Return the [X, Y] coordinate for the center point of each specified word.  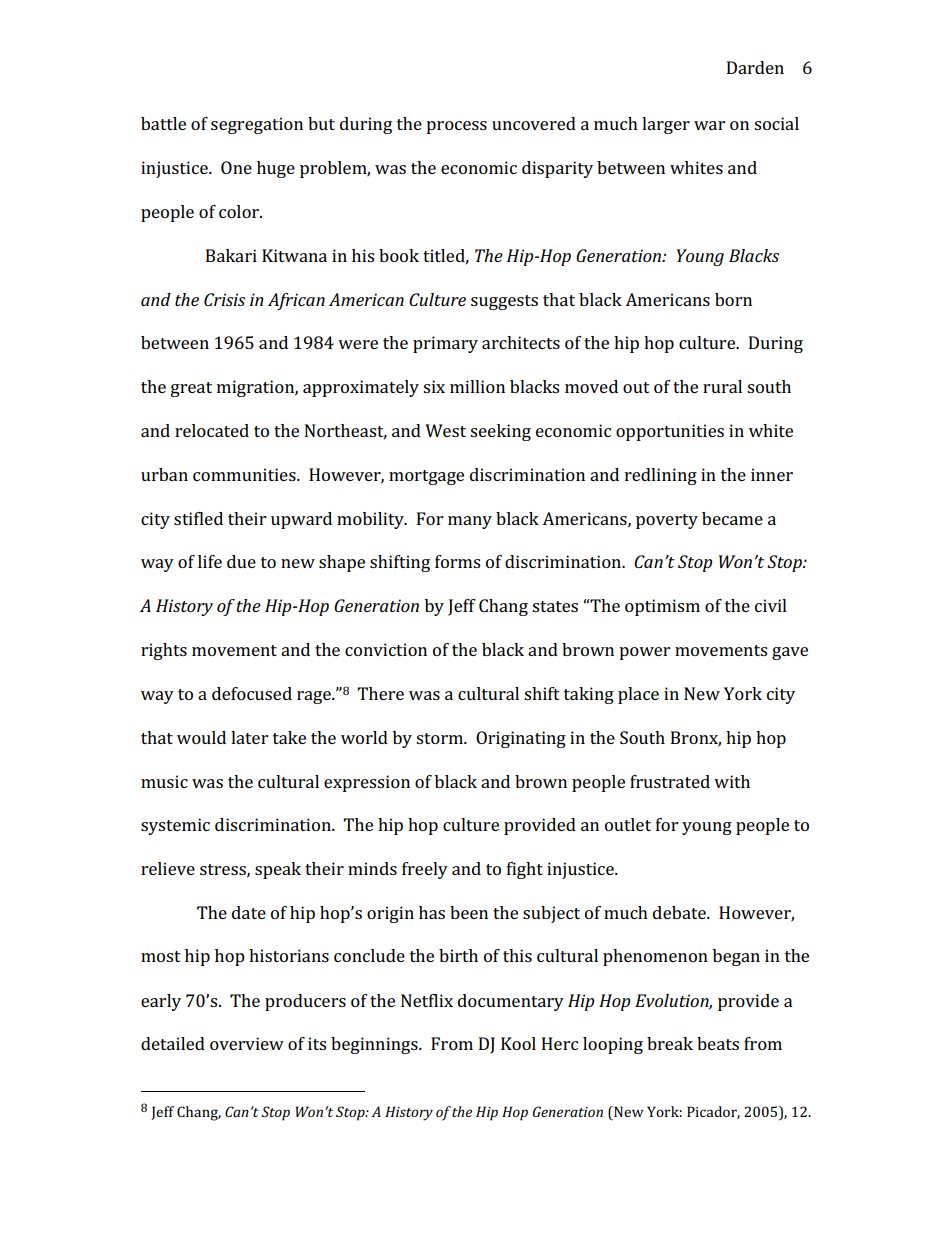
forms [457, 561]
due [241, 561]
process [456, 127]
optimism [662, 607]
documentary [511, 1002]
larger [666, 125]
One [236, 167]
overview [247, 1043]
